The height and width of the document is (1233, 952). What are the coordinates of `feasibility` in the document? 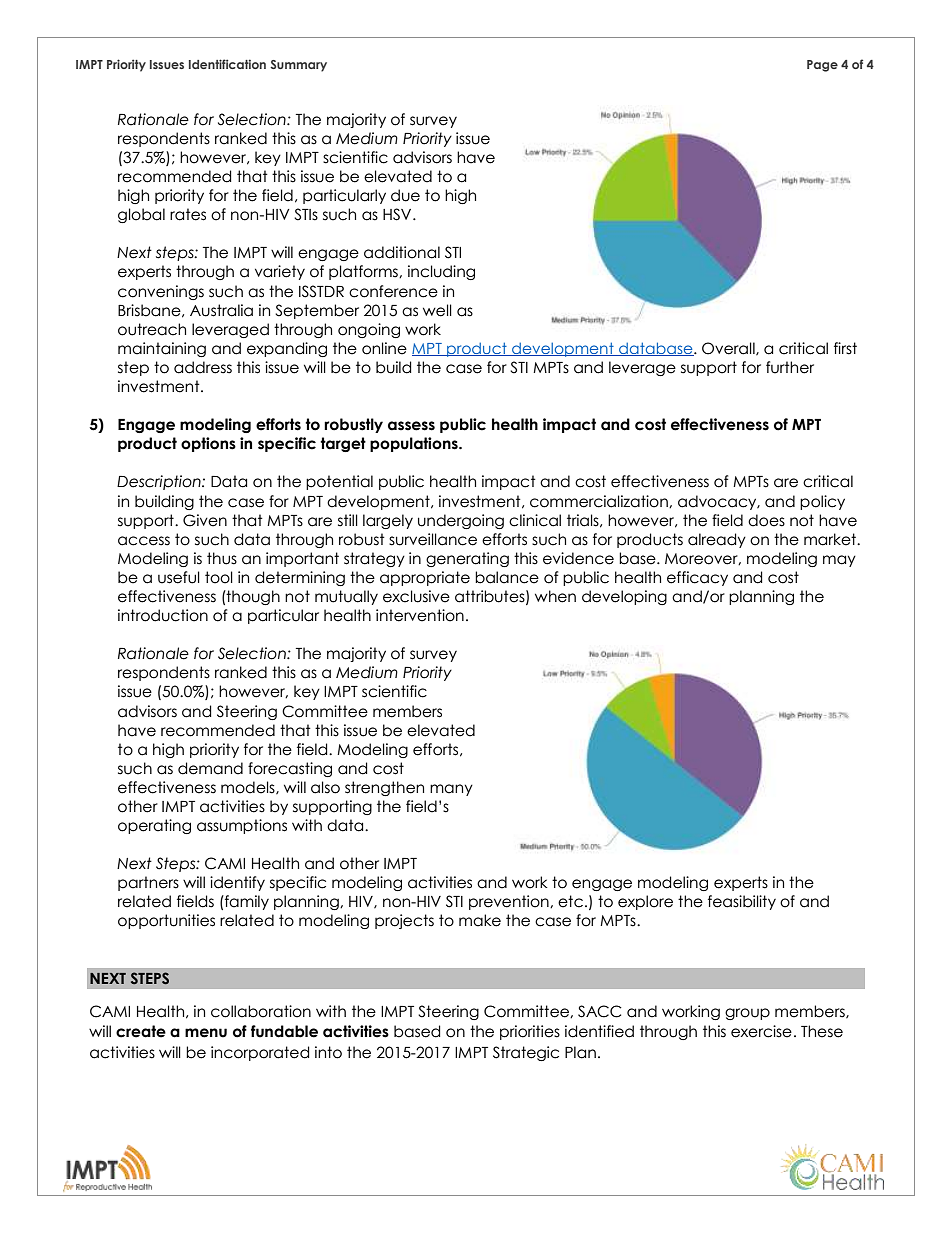 It's located at (742, 902).
